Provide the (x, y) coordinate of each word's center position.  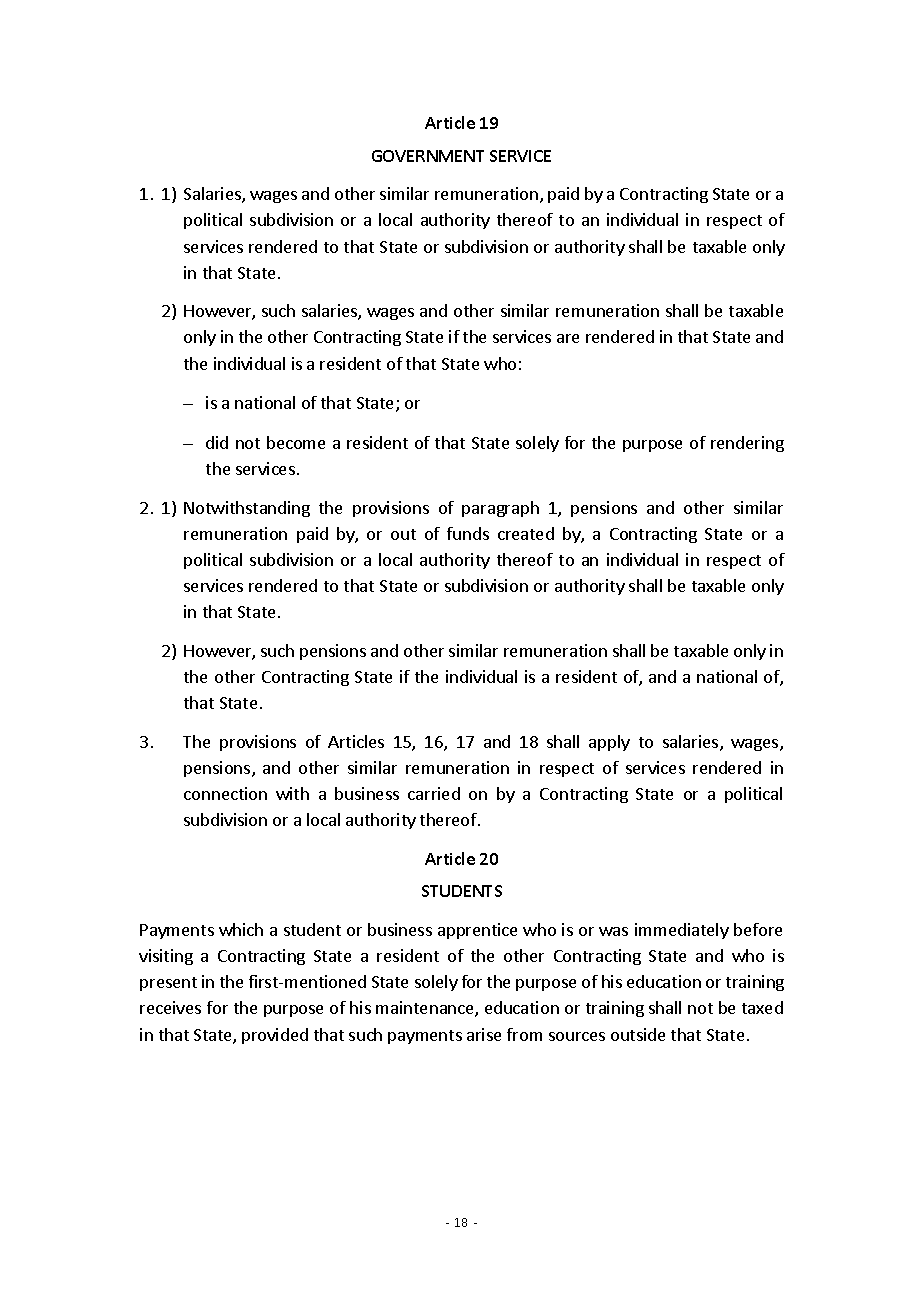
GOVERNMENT (428, 156)
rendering (747, 444)
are (568, 338)
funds (468, 533)
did (217, 442)
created (526, 533)
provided (275, 1036)
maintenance (426, 1009)
